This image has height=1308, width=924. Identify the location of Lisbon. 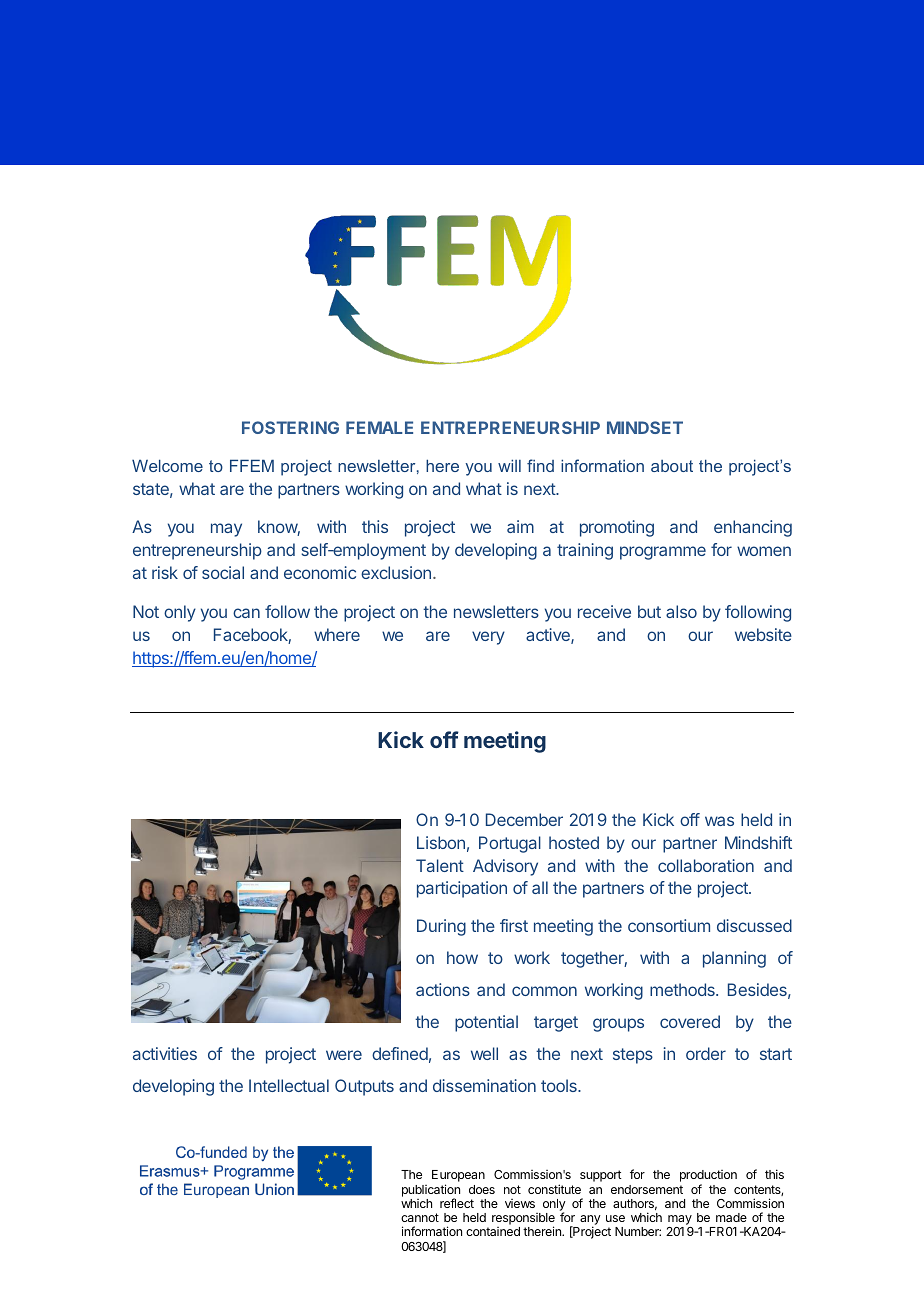
(441, 842).
